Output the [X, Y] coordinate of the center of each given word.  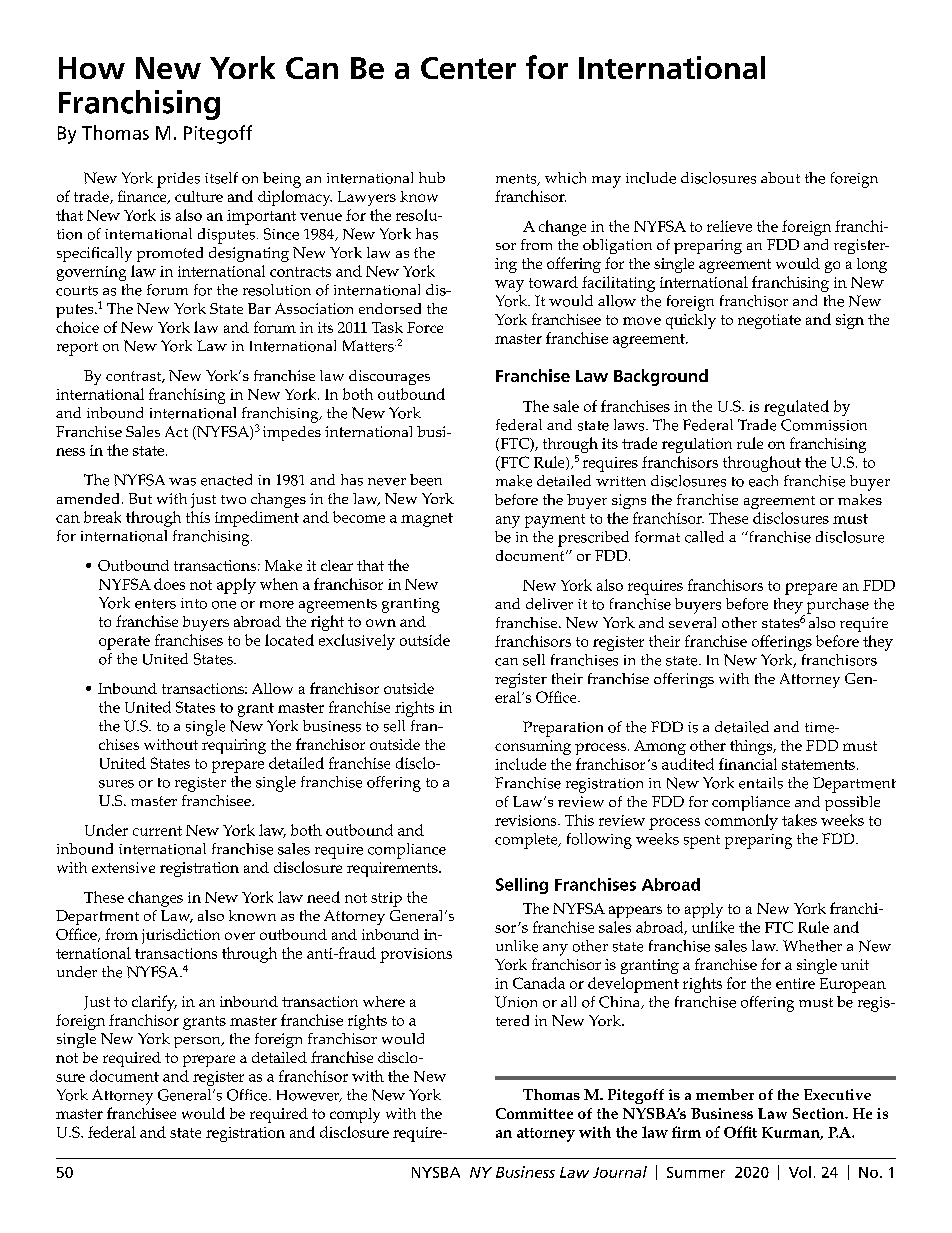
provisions [416, 955]
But [140, 498]
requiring [234, 746]
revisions [527, 820]
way [509, 286]
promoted [170, 254]
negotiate [769, 321]
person [198, 1042]
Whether [812, 946]
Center [468, 68]
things [752, 747]
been [426, 480]
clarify [154, 1003]
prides [178, 180]
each [763, 481]
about [780, 178]
